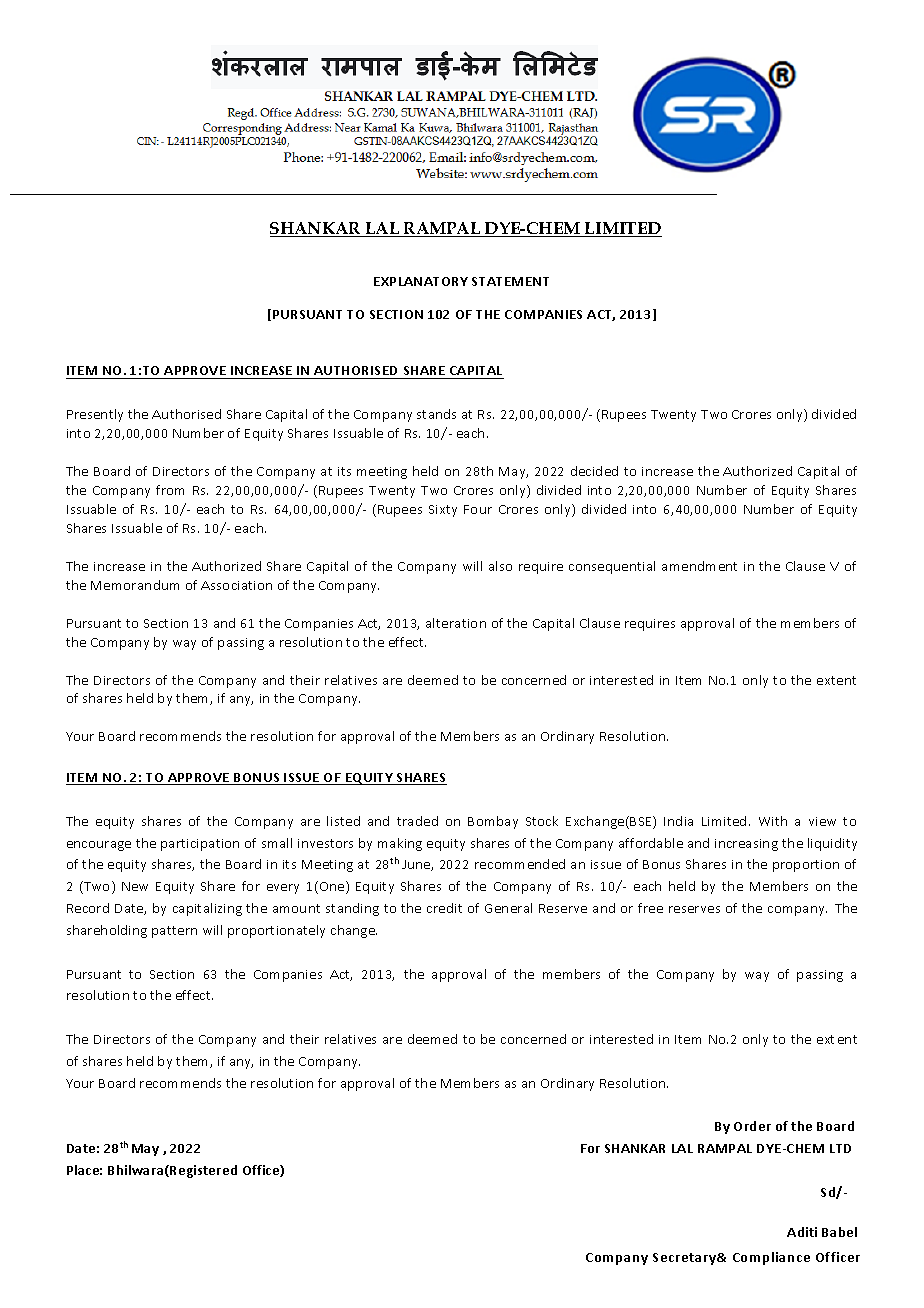  I want to click on pattern, so click(174, 932).
